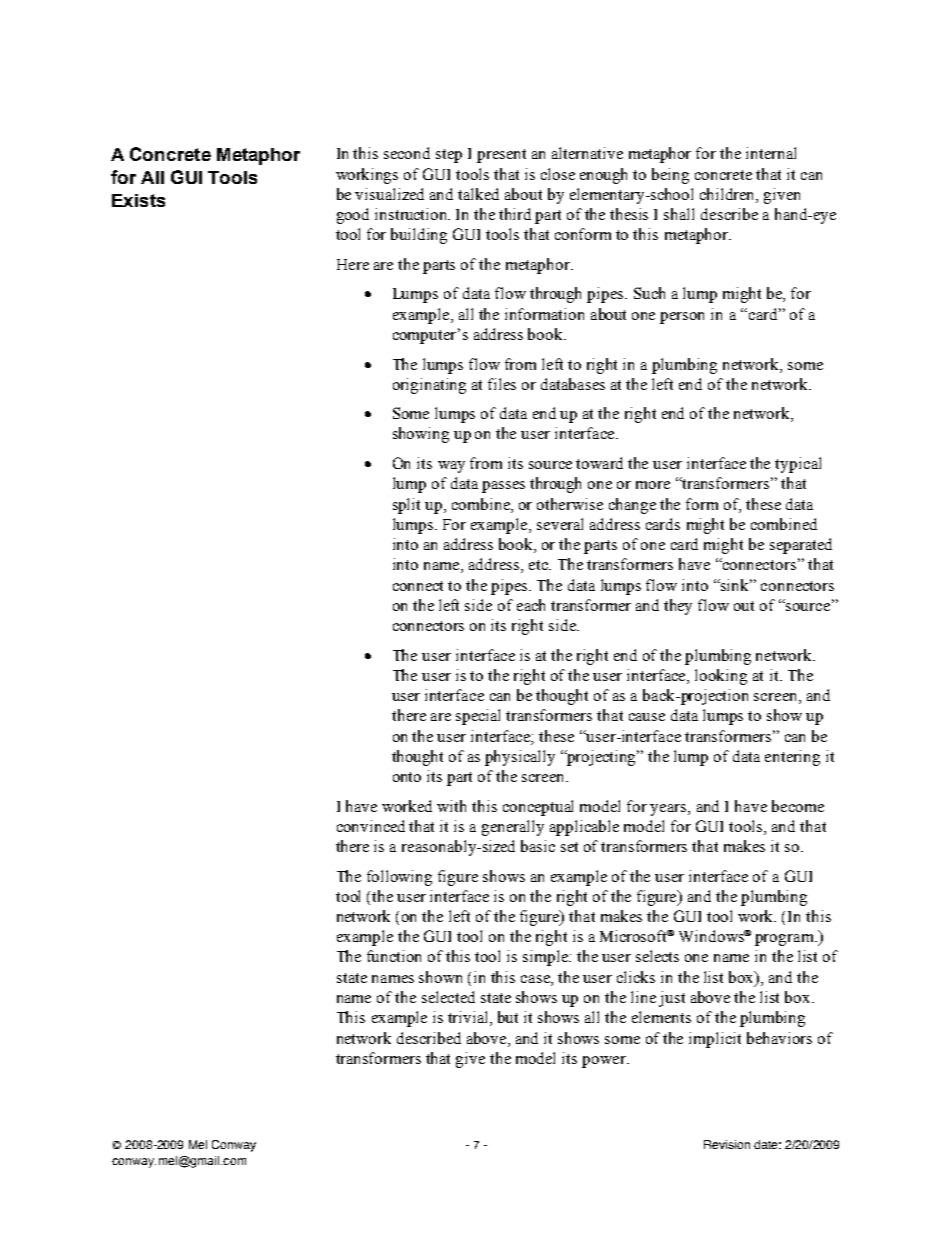 The width and height of the image is (952, 1233). Describe the element at coordinates (502, 384) in the image. I see `files` at that location.
